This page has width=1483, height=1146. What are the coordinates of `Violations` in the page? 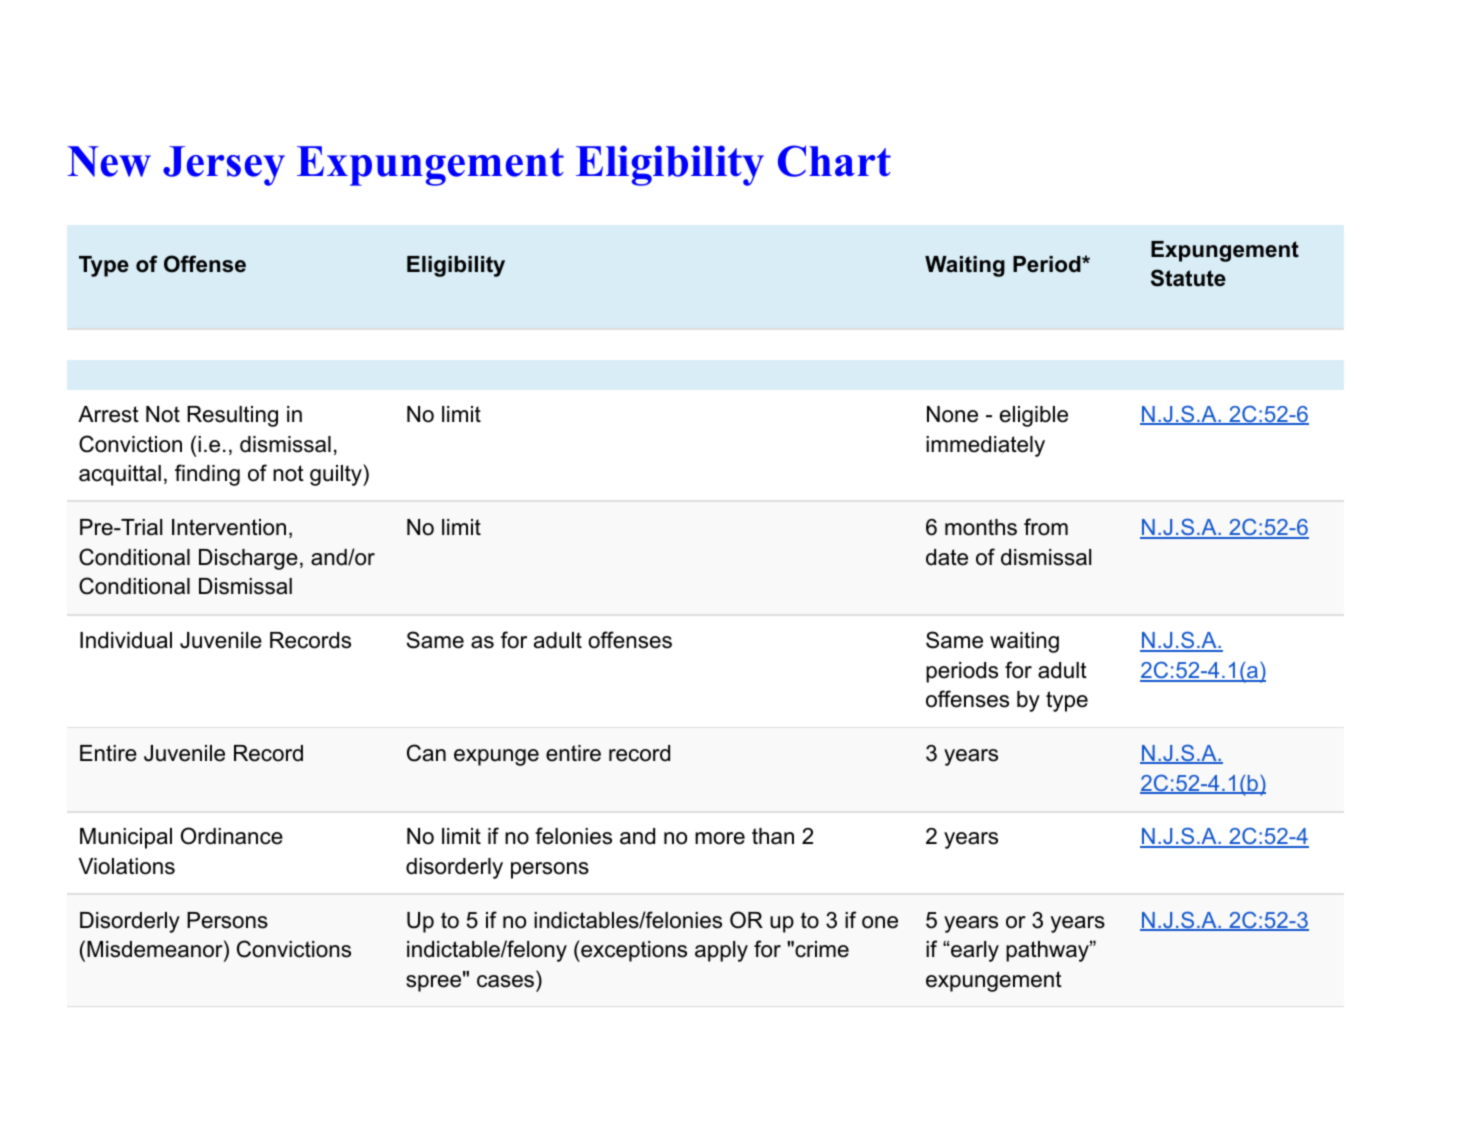 It's located at (127, 866).
